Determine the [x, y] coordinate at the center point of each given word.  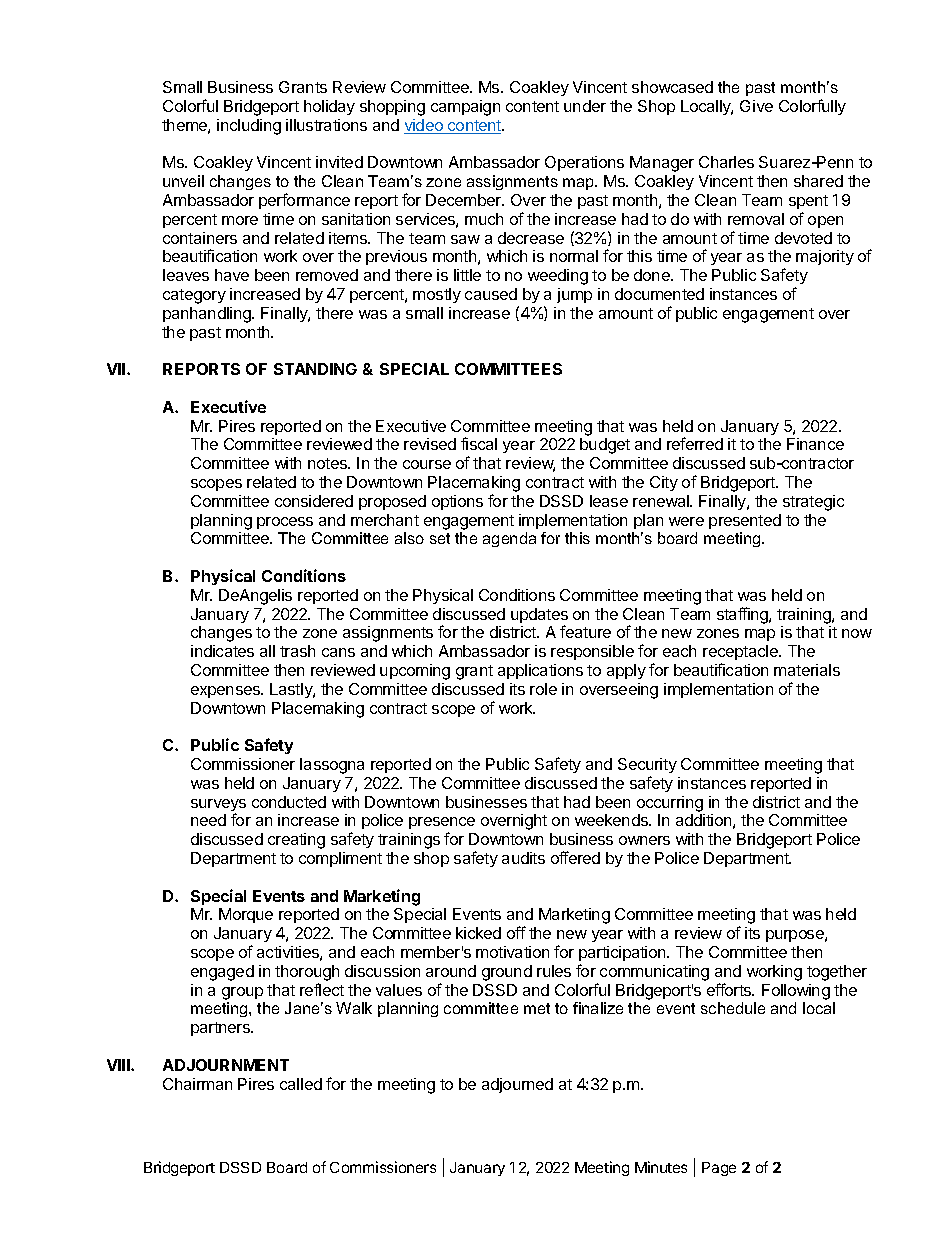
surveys [218, 806]
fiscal [479, 443]
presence [442, 825]
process [285, 523]
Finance [815, 444]
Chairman [197, 1084]
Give [756, 106]
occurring [670, 804]
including [249, 127]
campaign [465, 108]
